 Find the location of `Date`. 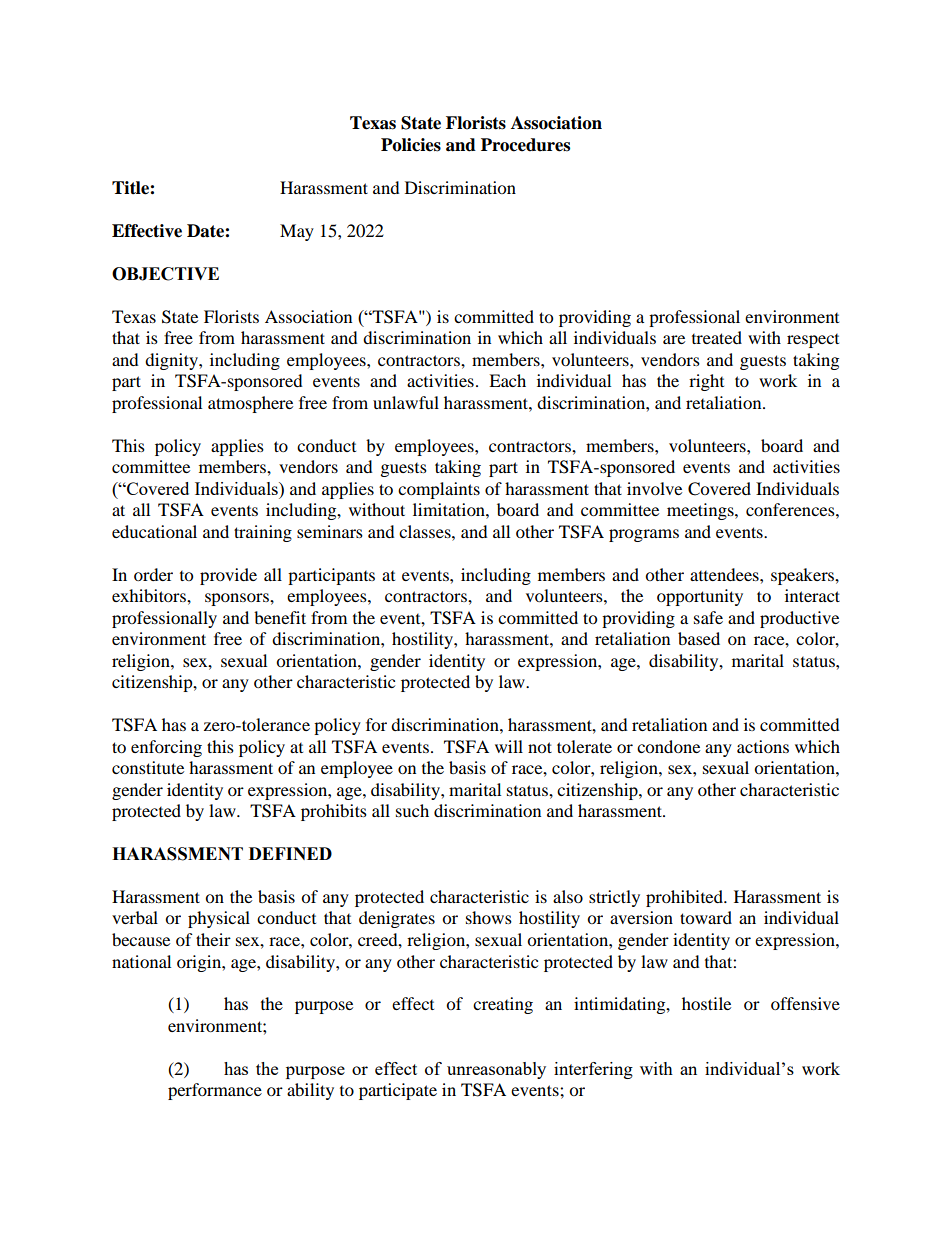

Date is located at coordinates (206, 231).
